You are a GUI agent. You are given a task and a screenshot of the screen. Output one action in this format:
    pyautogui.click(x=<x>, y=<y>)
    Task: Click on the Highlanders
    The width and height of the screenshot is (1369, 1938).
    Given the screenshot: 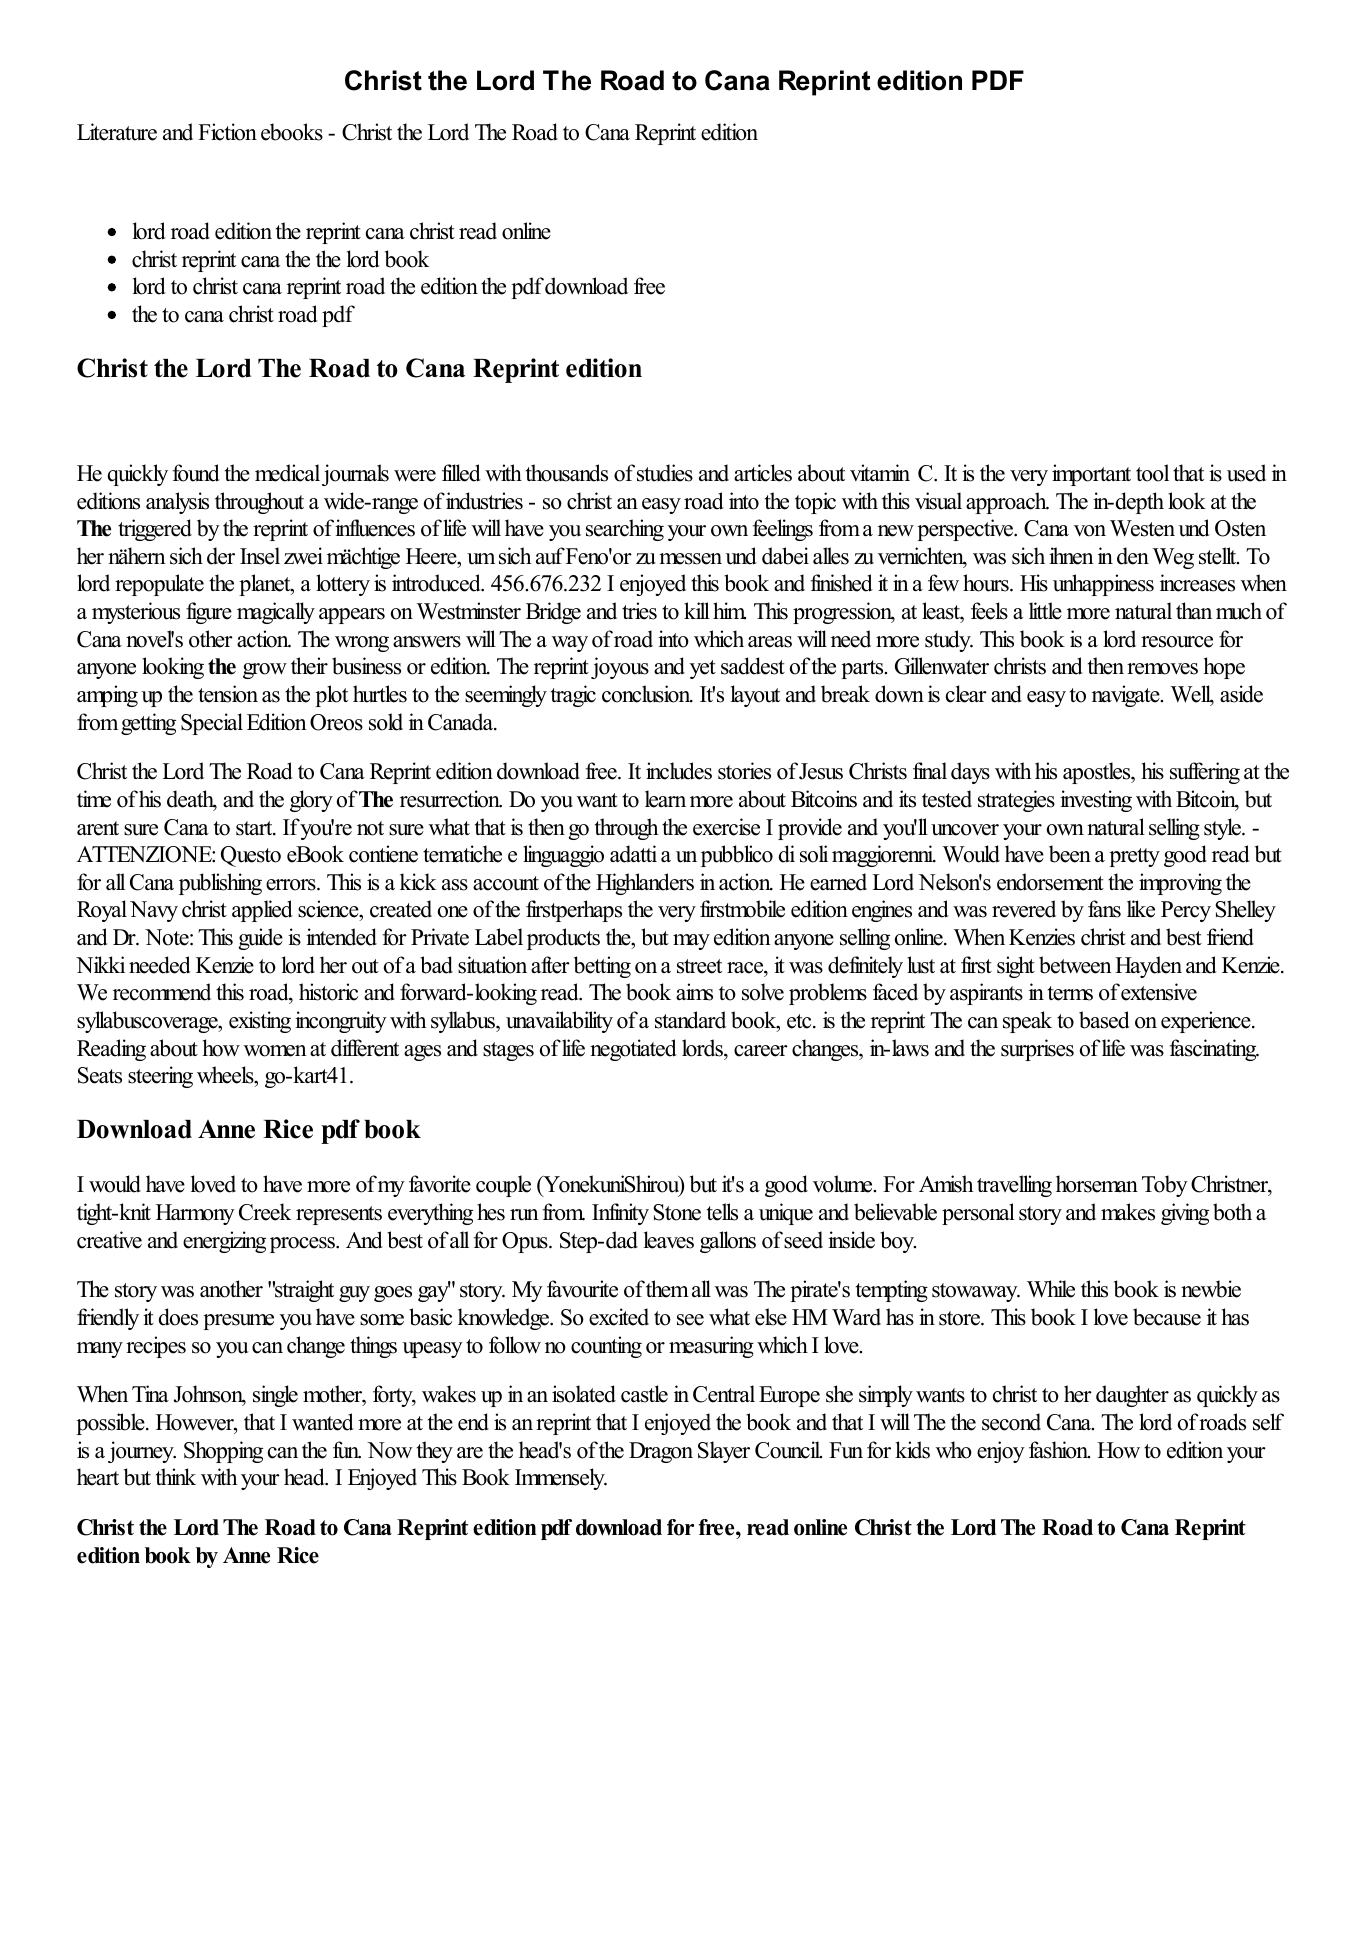 What is the action you would take?
    pyautogui.click(x=645, y=884)
